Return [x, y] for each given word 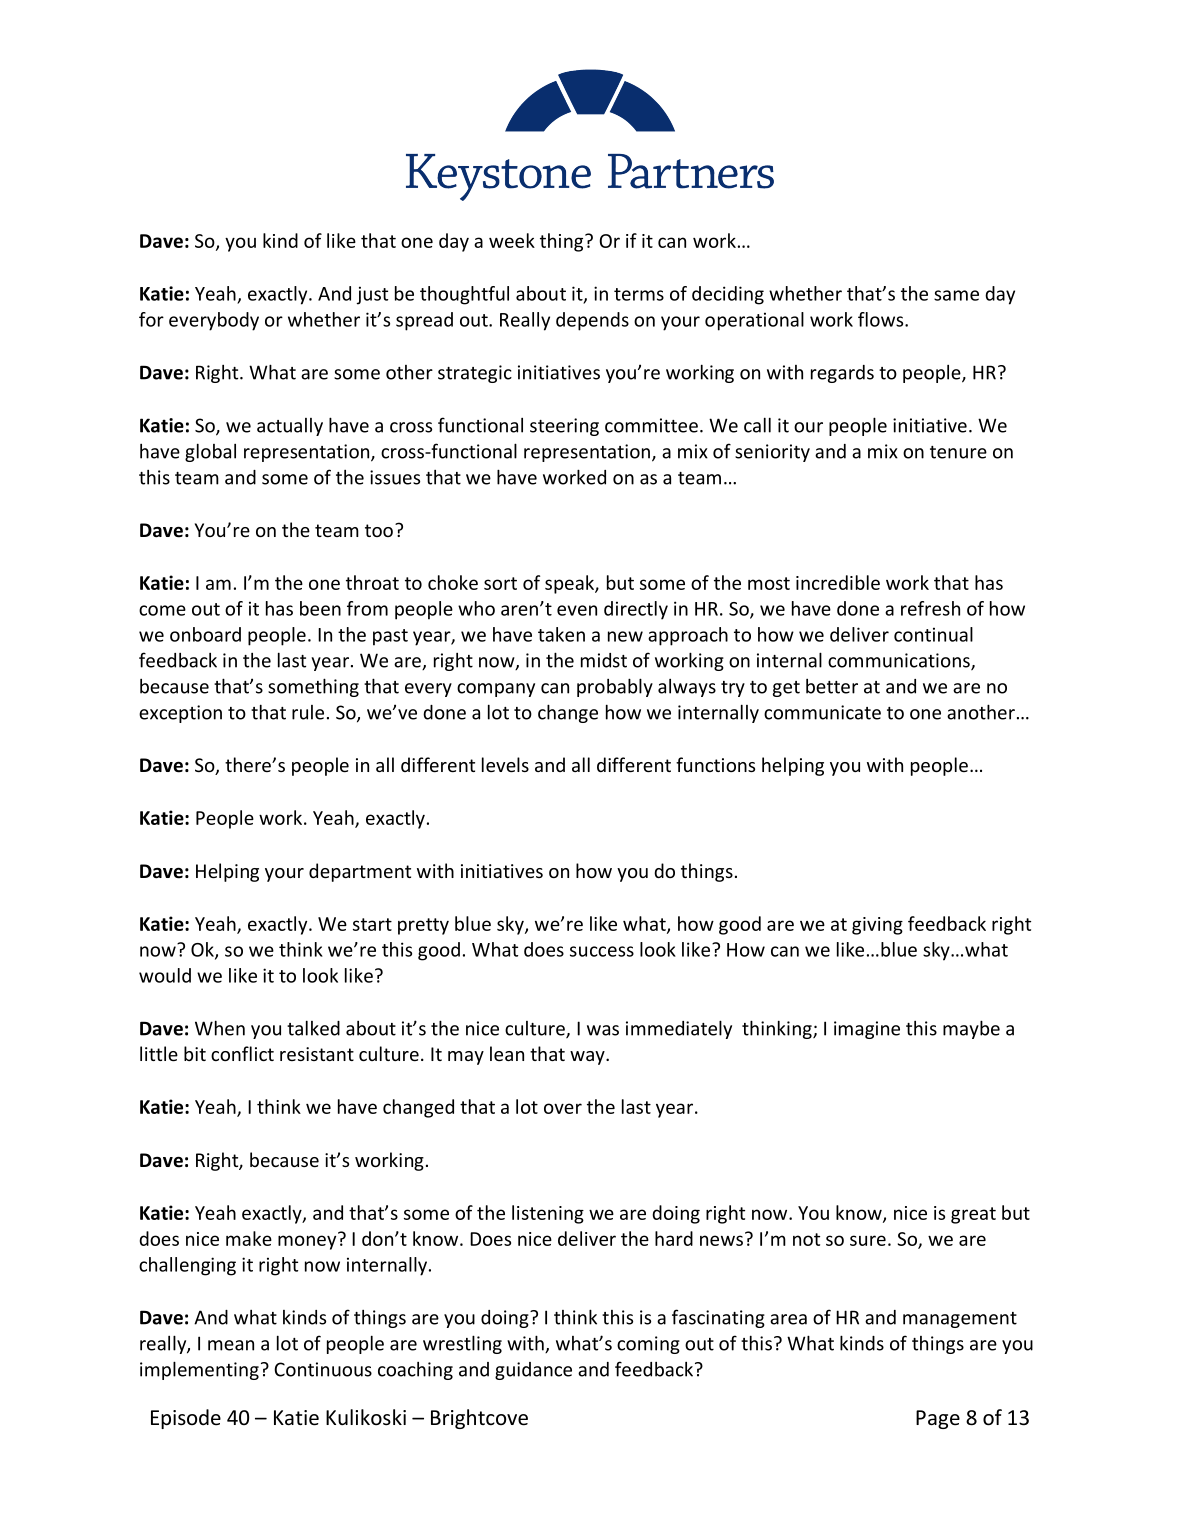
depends [592, 321]
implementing [199, 1370]
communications [900, 661]
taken [561, 634]
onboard [205, 634]
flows [882, 319]
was [603, 1030]
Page [938, 1419]
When [220, 1028]
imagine [867, 1030]
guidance [533, 1371]
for [151, 319]
